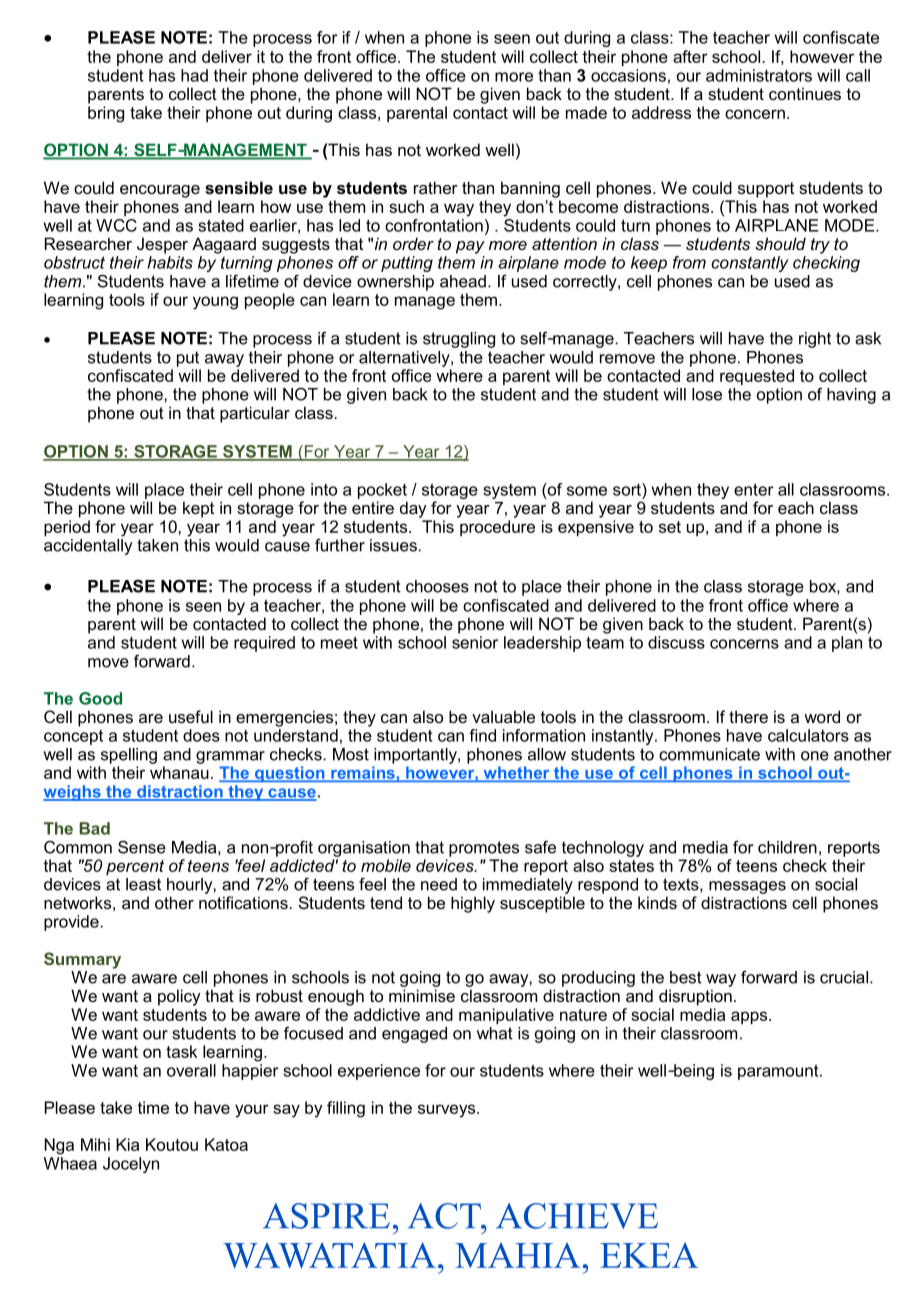 This screenshot has height=1308, width=924. Describe the element at coordinates (759, 75) in the screenshot. I see `administrators` at that location.
